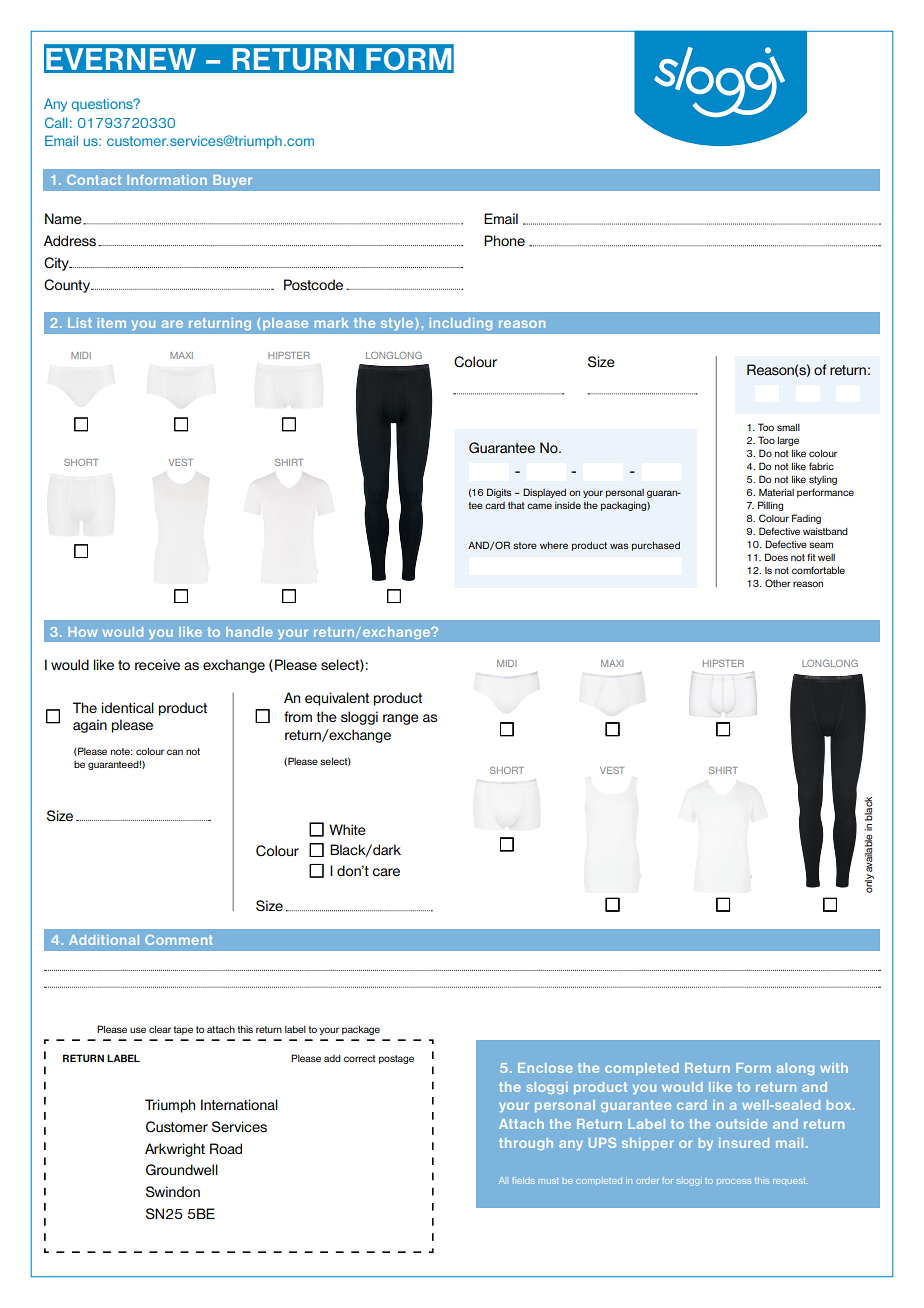 The image size is (924, 1308). Describe the element at coordinates (461, 324) in the screenshot. I see `including` at that location.
